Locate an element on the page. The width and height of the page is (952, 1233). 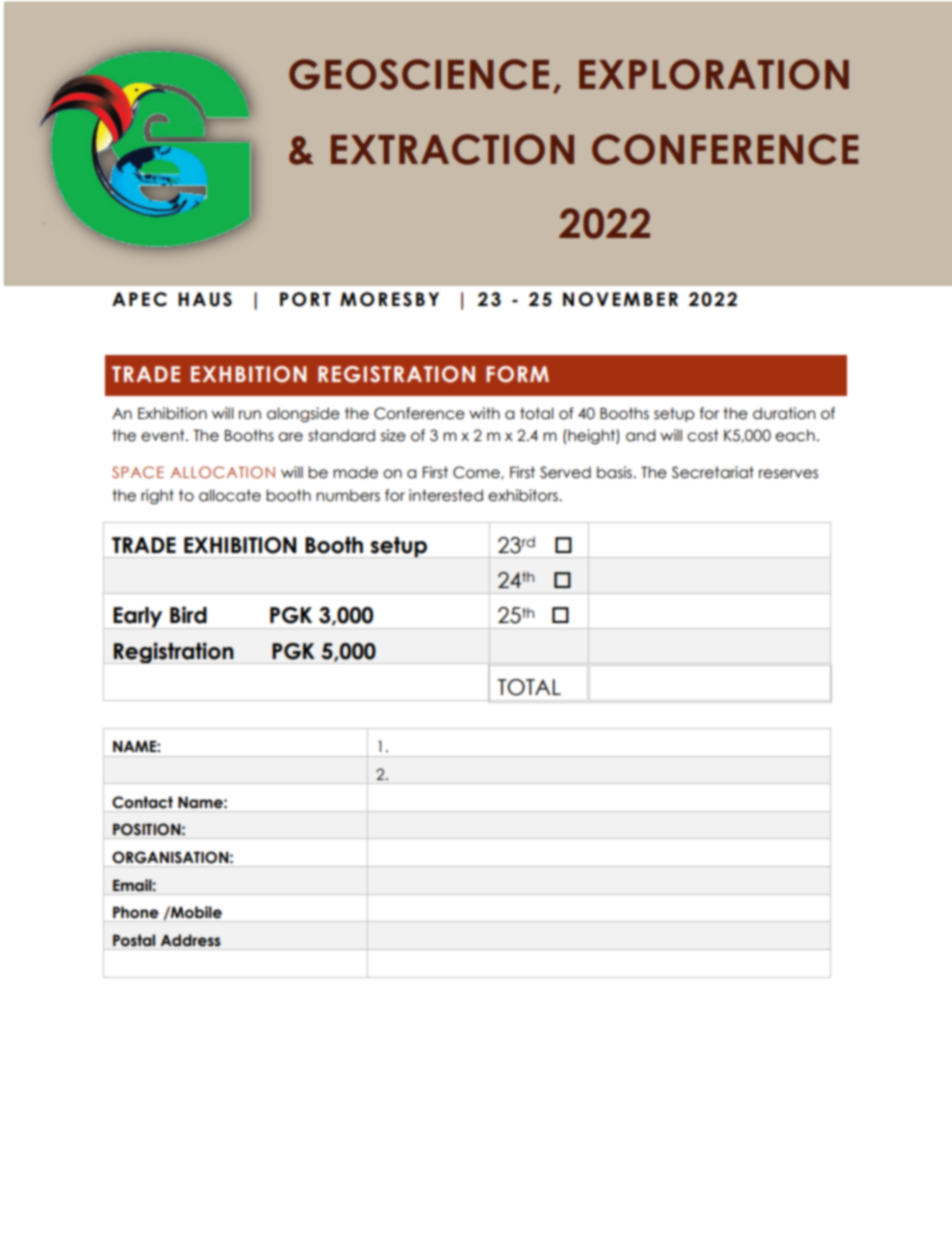
GEOSCIENCE is located at coordinates (419, 74).
